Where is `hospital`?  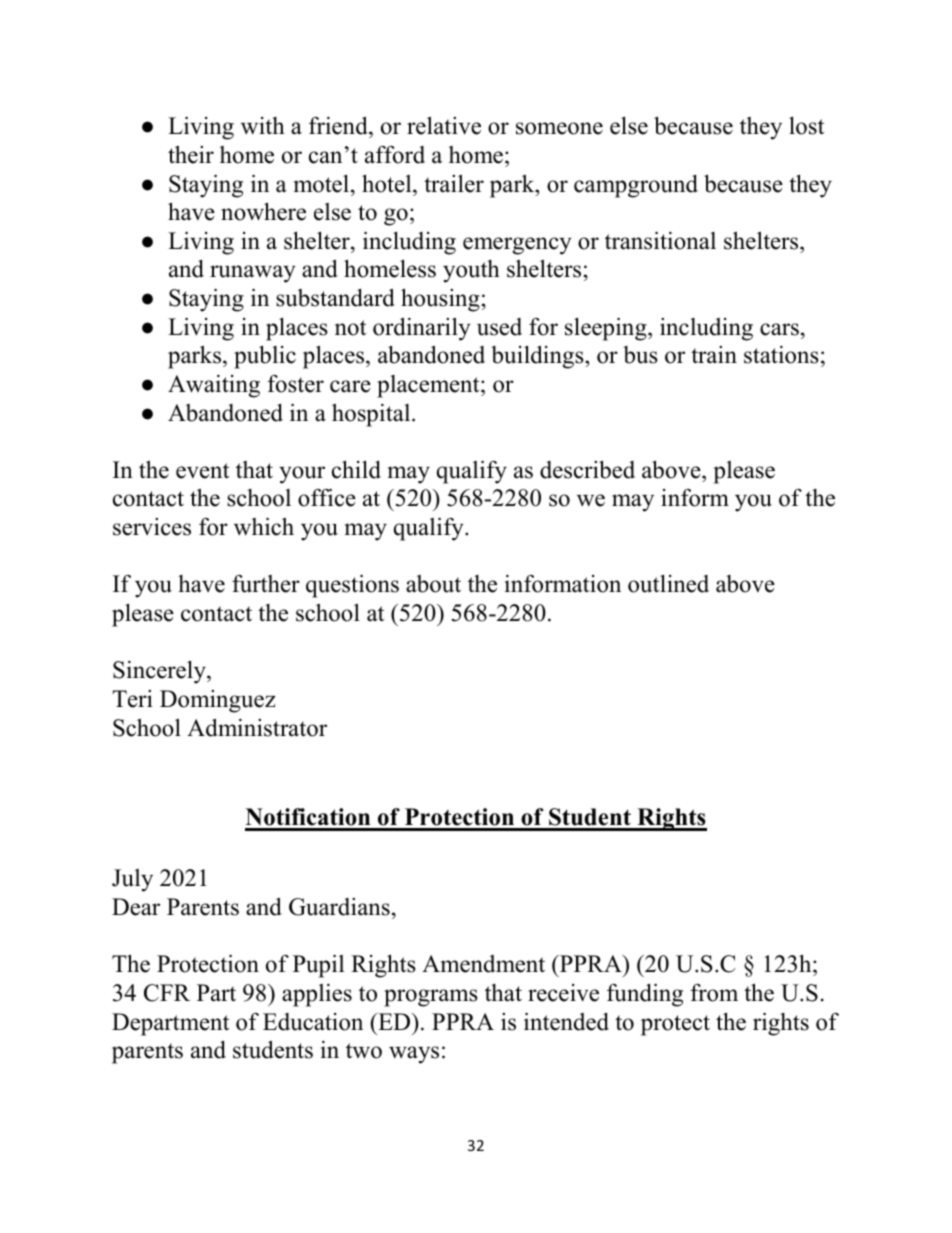 hospital is located at coordinates (372, 415).
